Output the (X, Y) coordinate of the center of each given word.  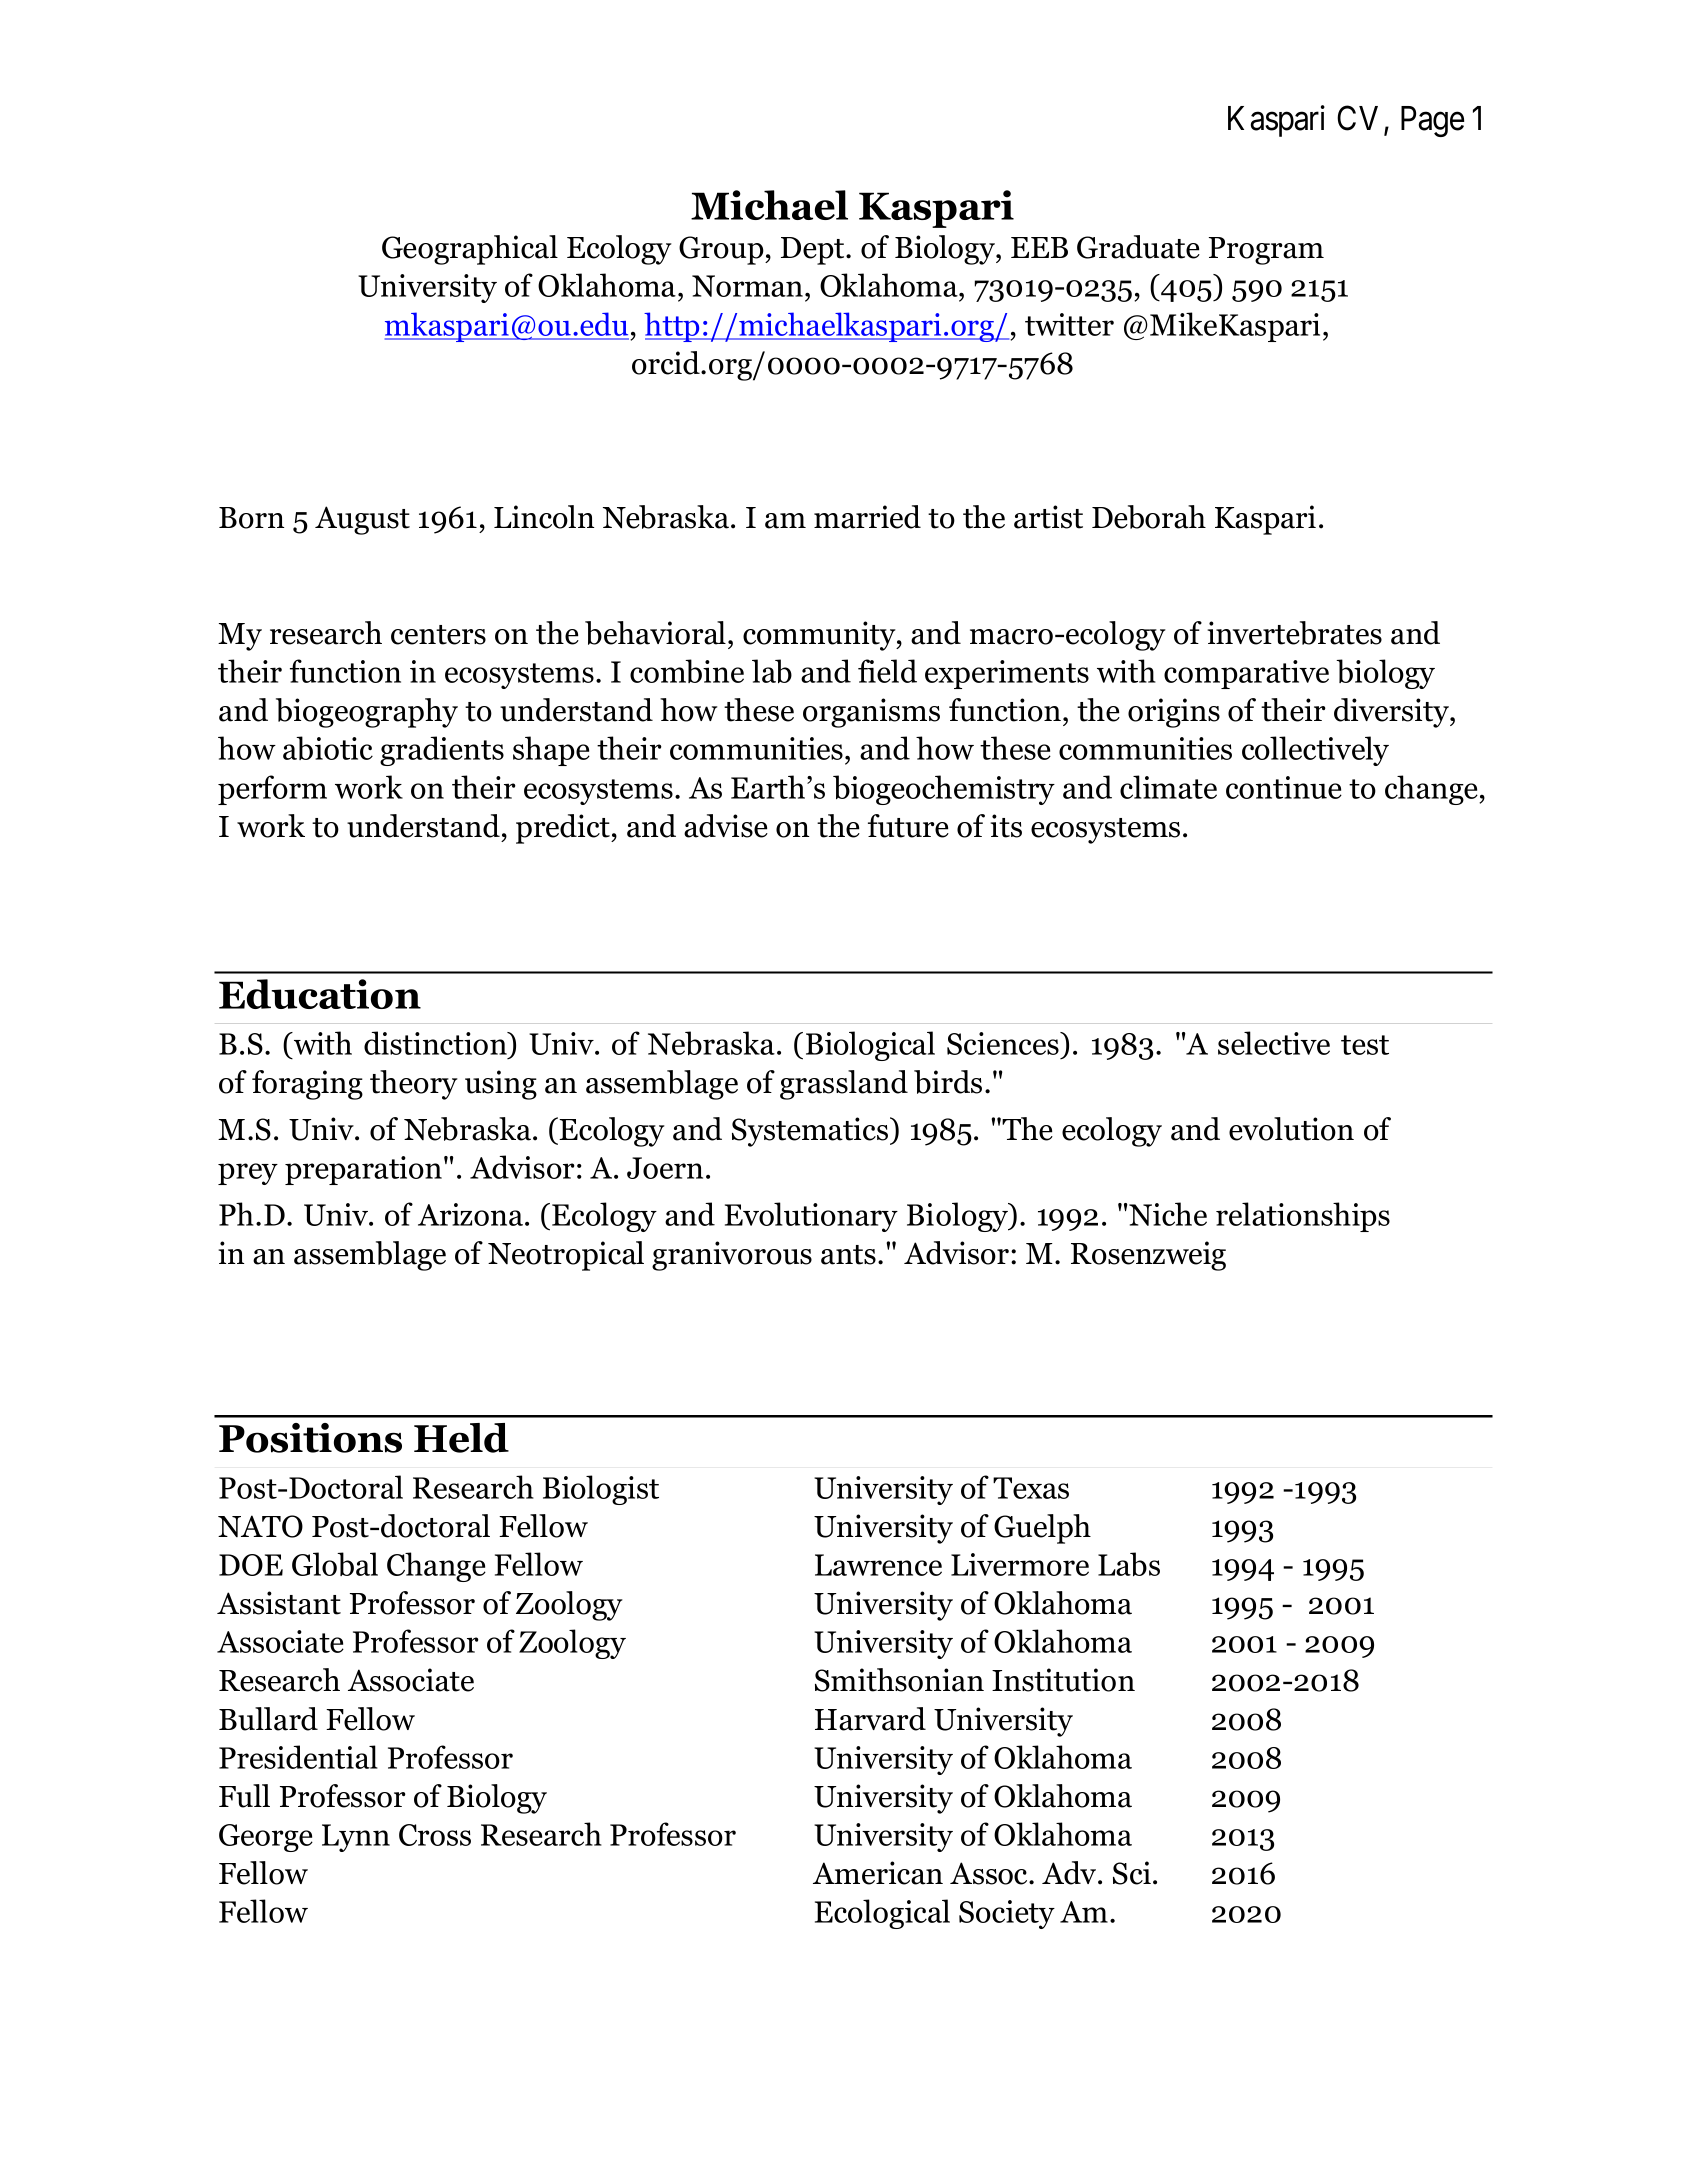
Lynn (356, 1838)
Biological (870, 1046)
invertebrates (1294, 633)
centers (438, 635)
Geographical (470, 250)
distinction (436, 1043)
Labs (1129, 1564)
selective (1274, 1043)
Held (461, 1438)
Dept (814, 251)
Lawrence (878, 1565)
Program (1266, 251)
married (867, 517)
